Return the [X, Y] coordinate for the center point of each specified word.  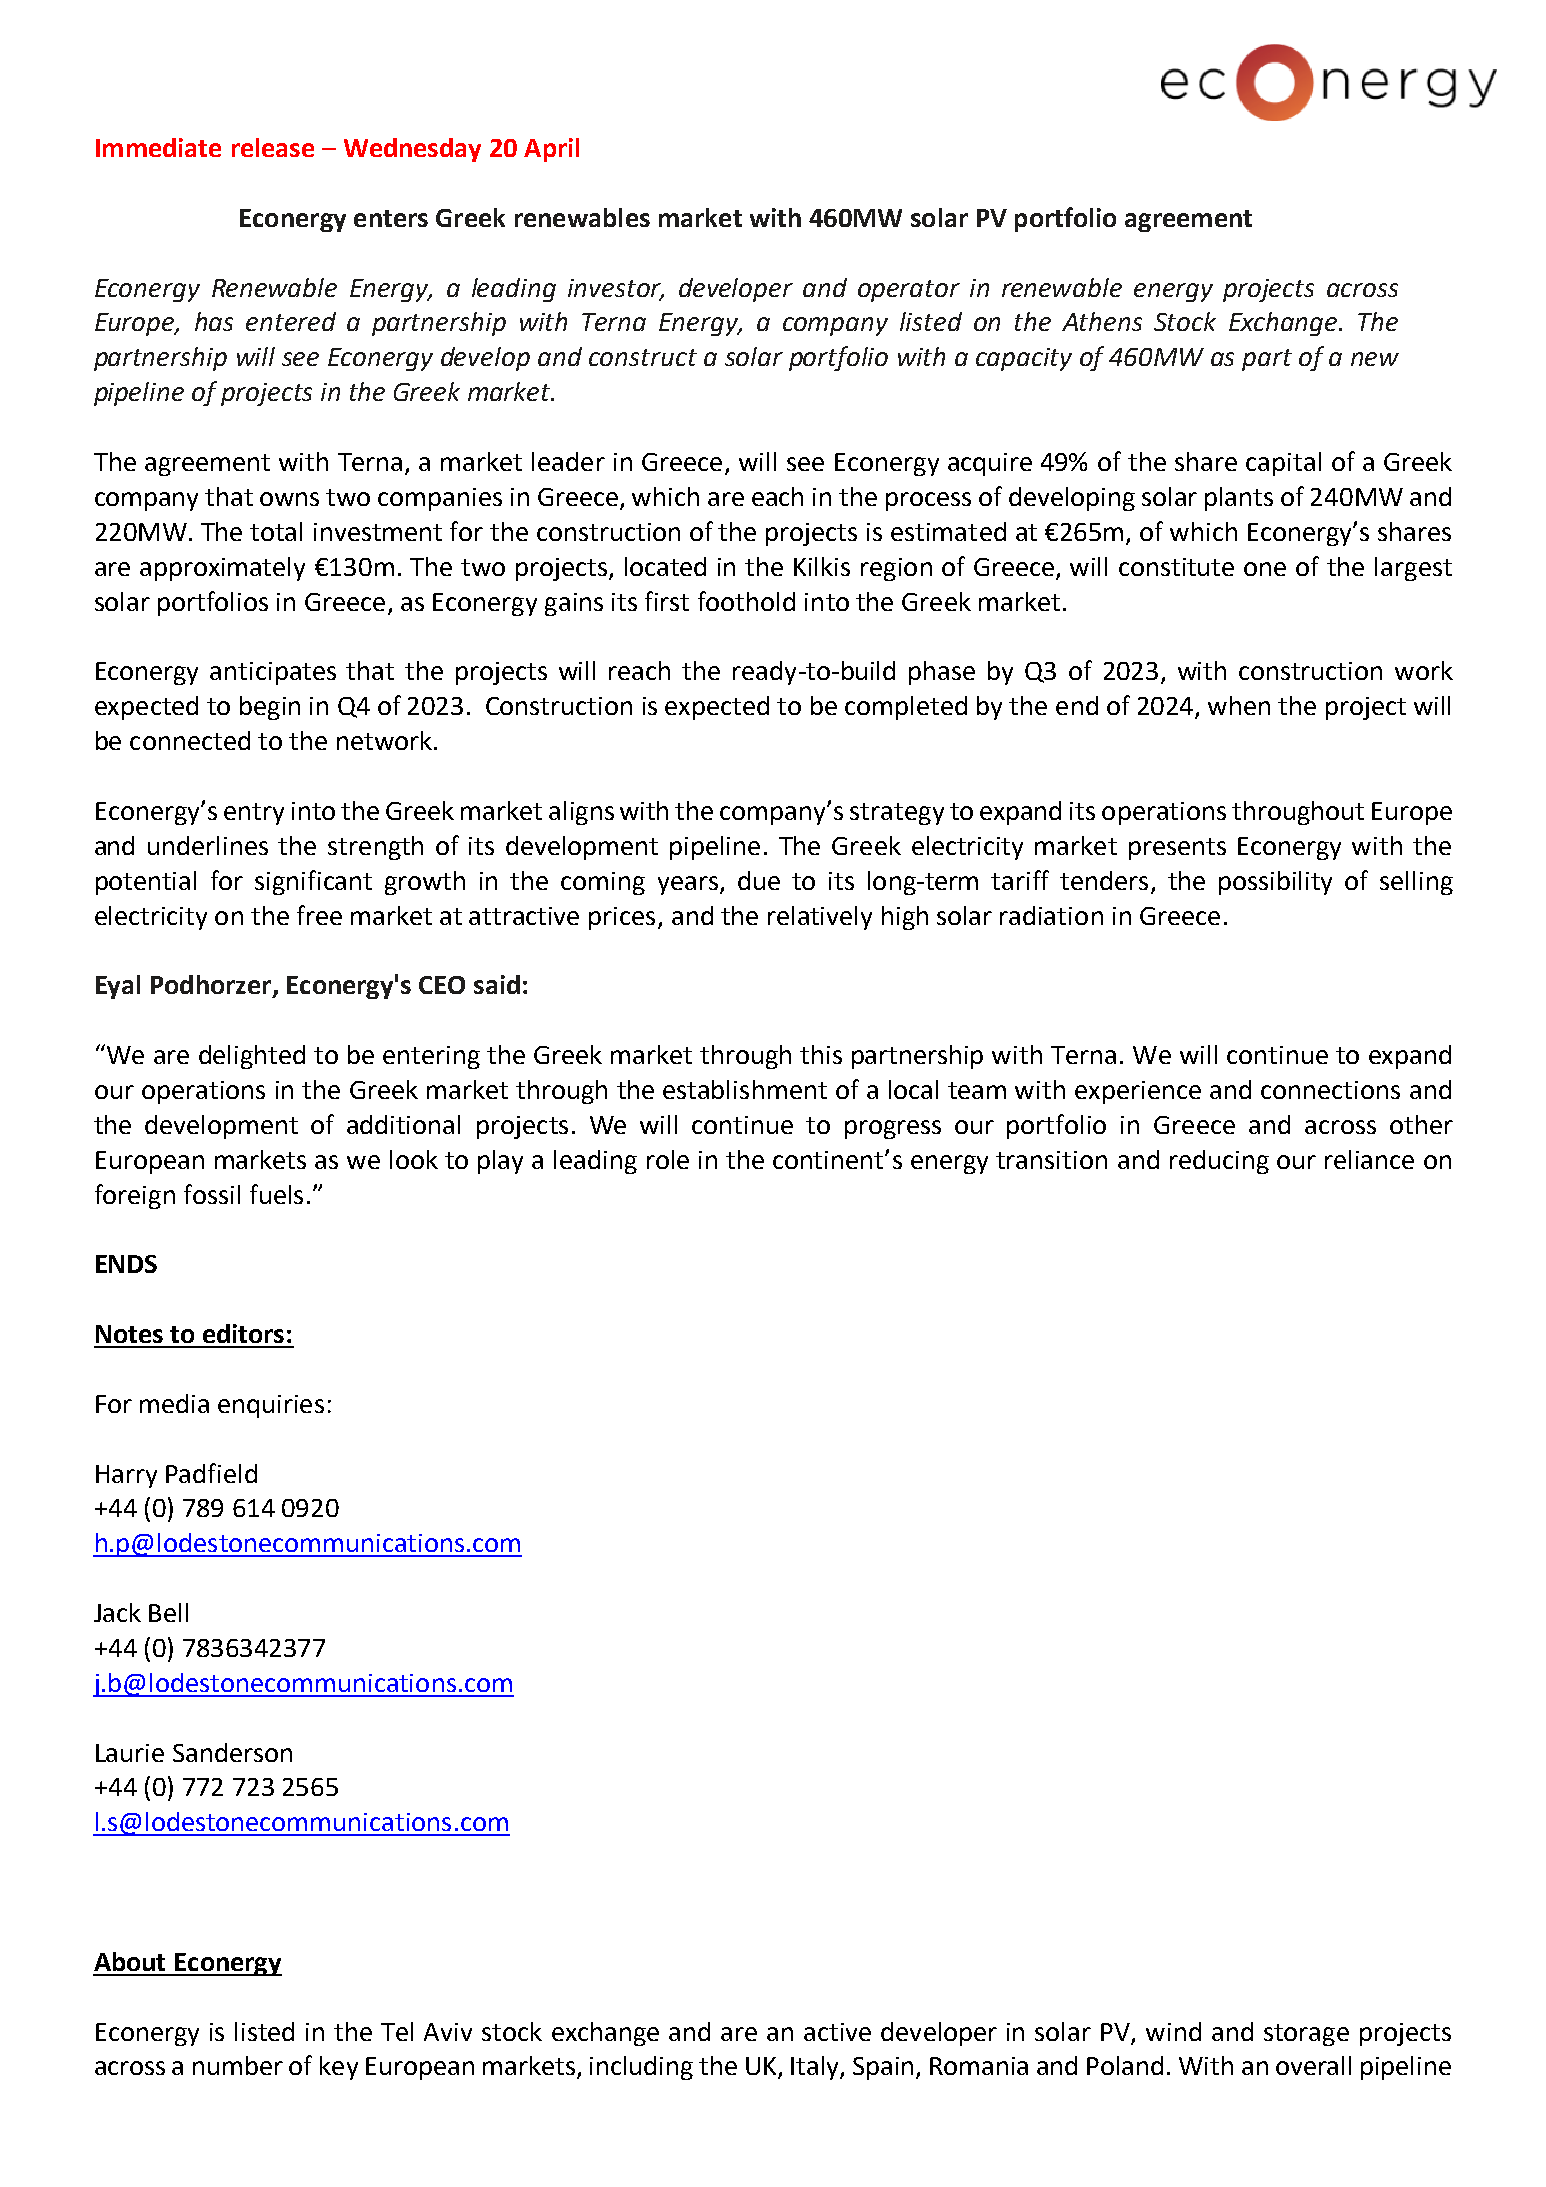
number [238, 2065]
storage [1306, 2035]
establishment [745, 1089]
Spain [885, 2068]
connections [1330, 1090]
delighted [252, 1057]
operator [909, 291]
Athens [1102, 321]
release [273, 147]
